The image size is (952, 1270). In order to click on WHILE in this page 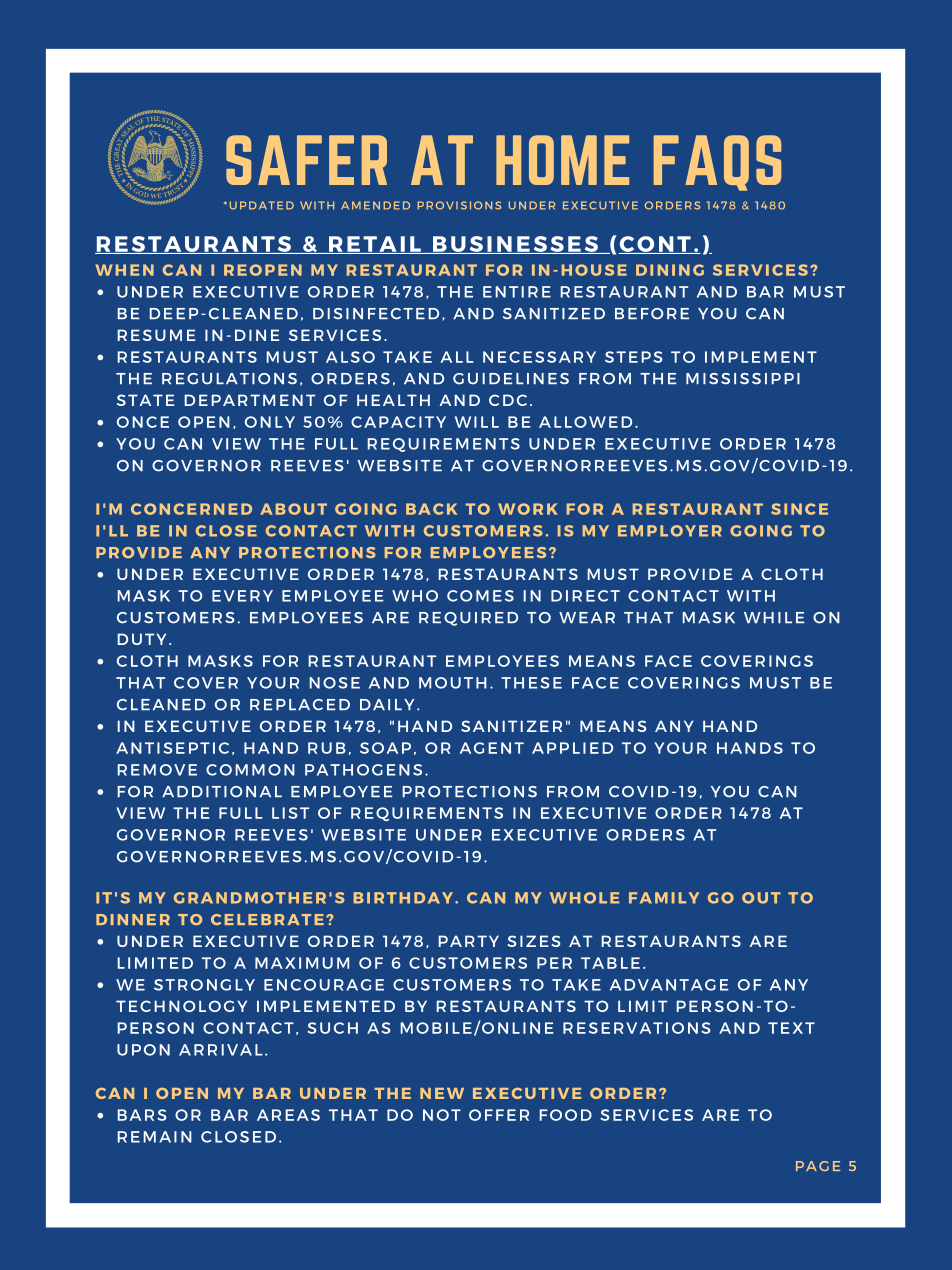, I will do `click(774, 617)`.
